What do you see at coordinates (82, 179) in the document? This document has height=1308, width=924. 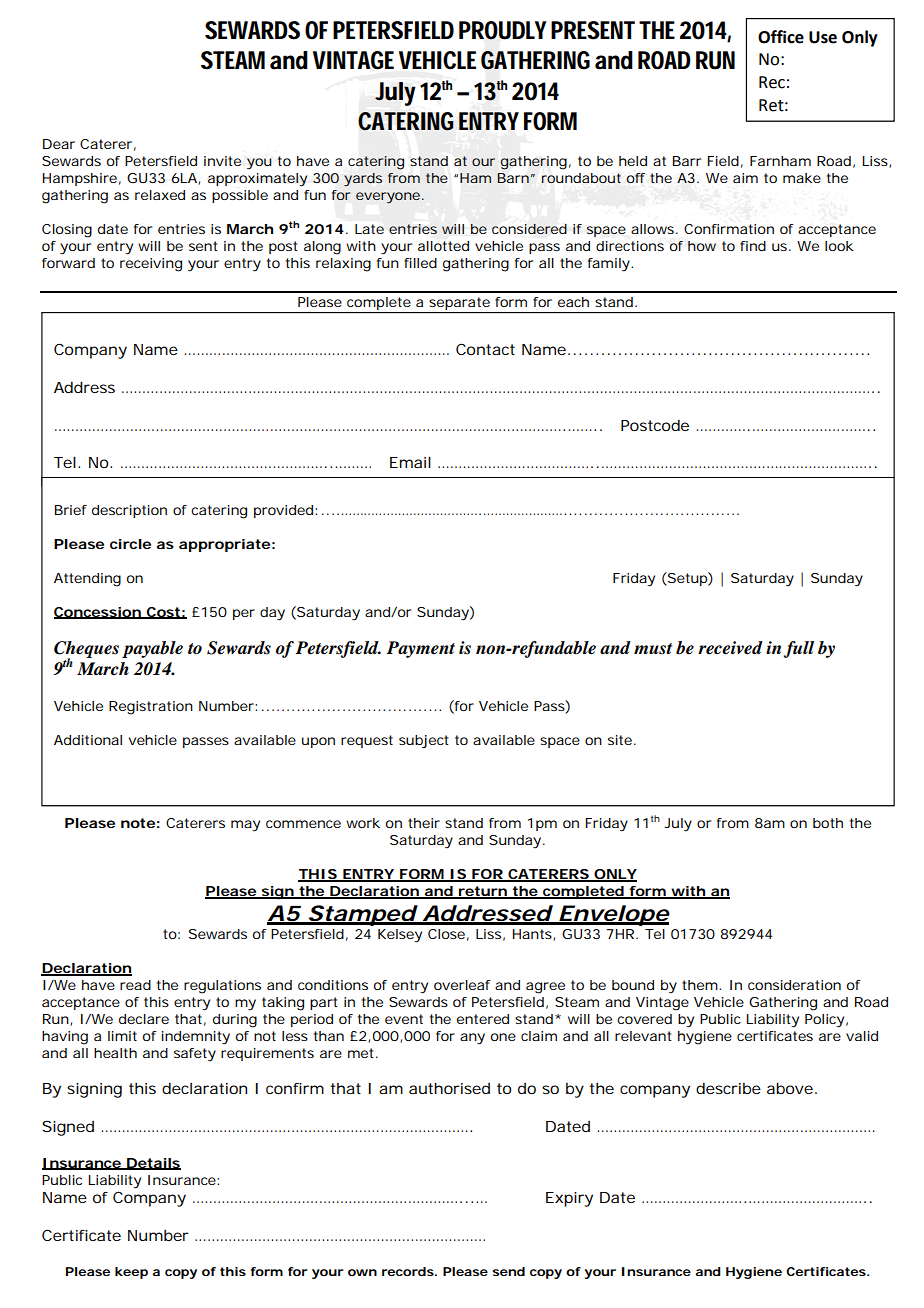 I see `Hampshire` at bounding box center [82, 179].
